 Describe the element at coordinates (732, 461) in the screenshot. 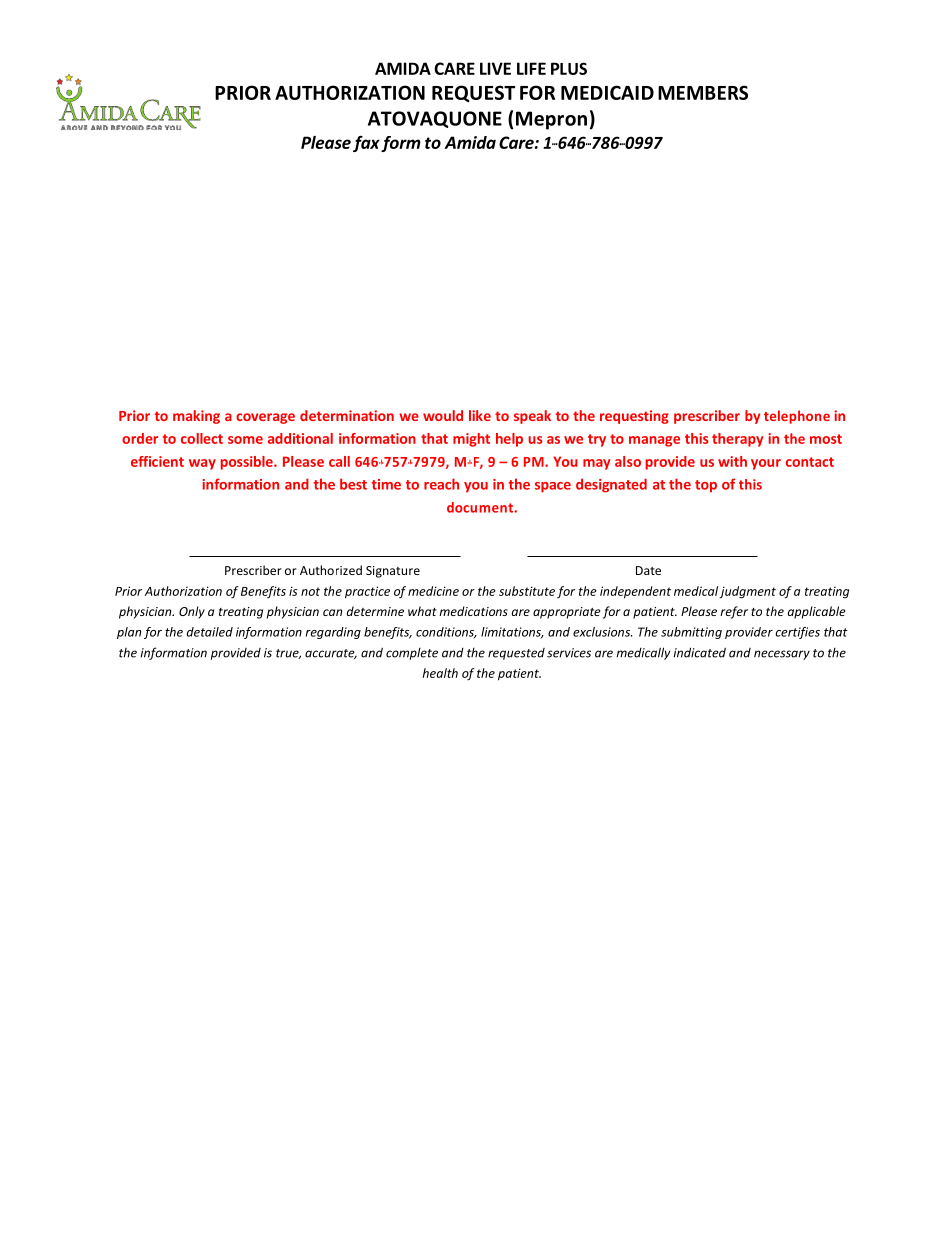

I see `with` at that location.
